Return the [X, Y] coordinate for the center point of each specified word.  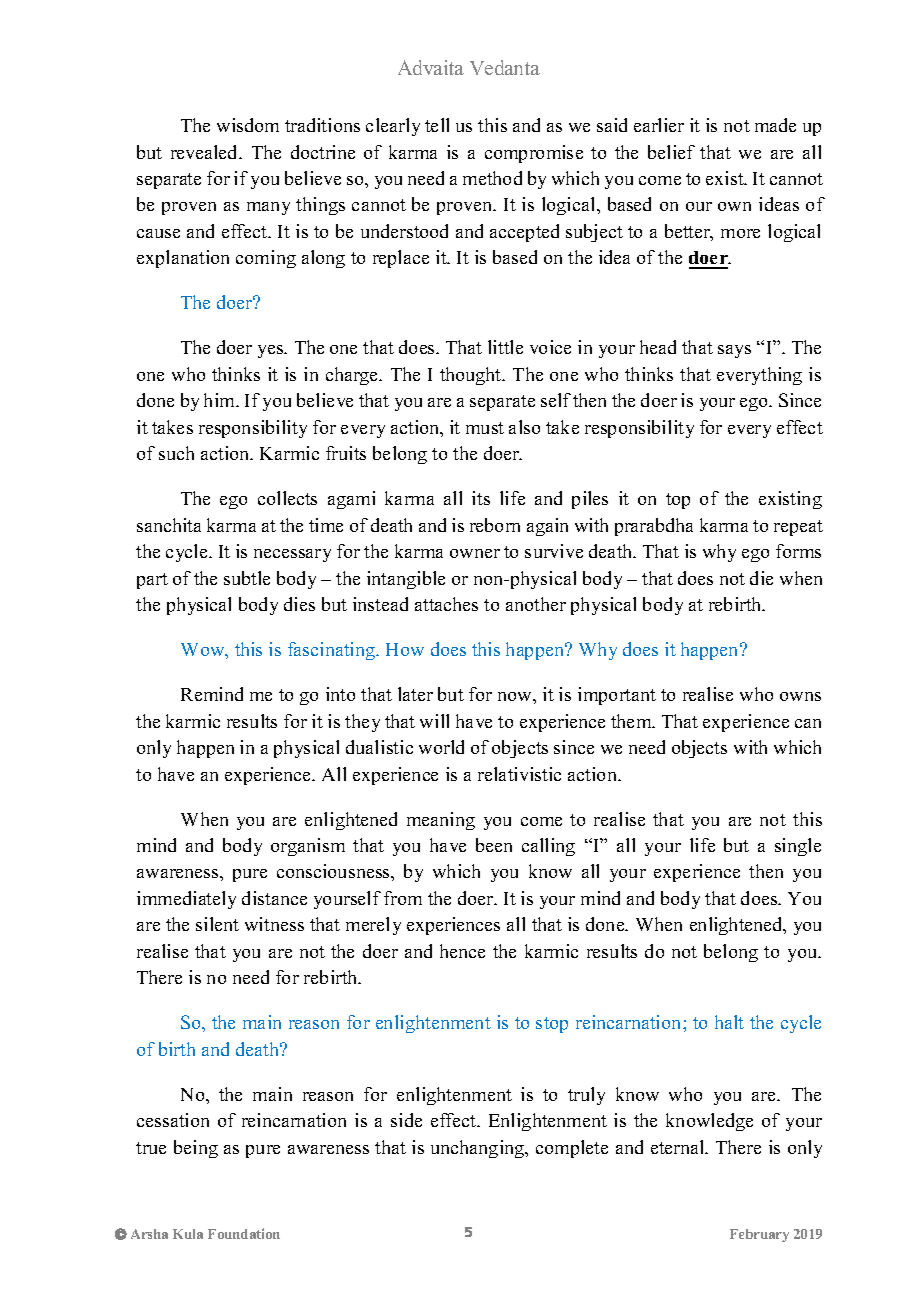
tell [437, 125]
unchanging [479, 1149]
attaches [446, 604]
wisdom [248, 125]
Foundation [244, 1233]
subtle [247, 578]
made [775, 125]
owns [800, 696]
